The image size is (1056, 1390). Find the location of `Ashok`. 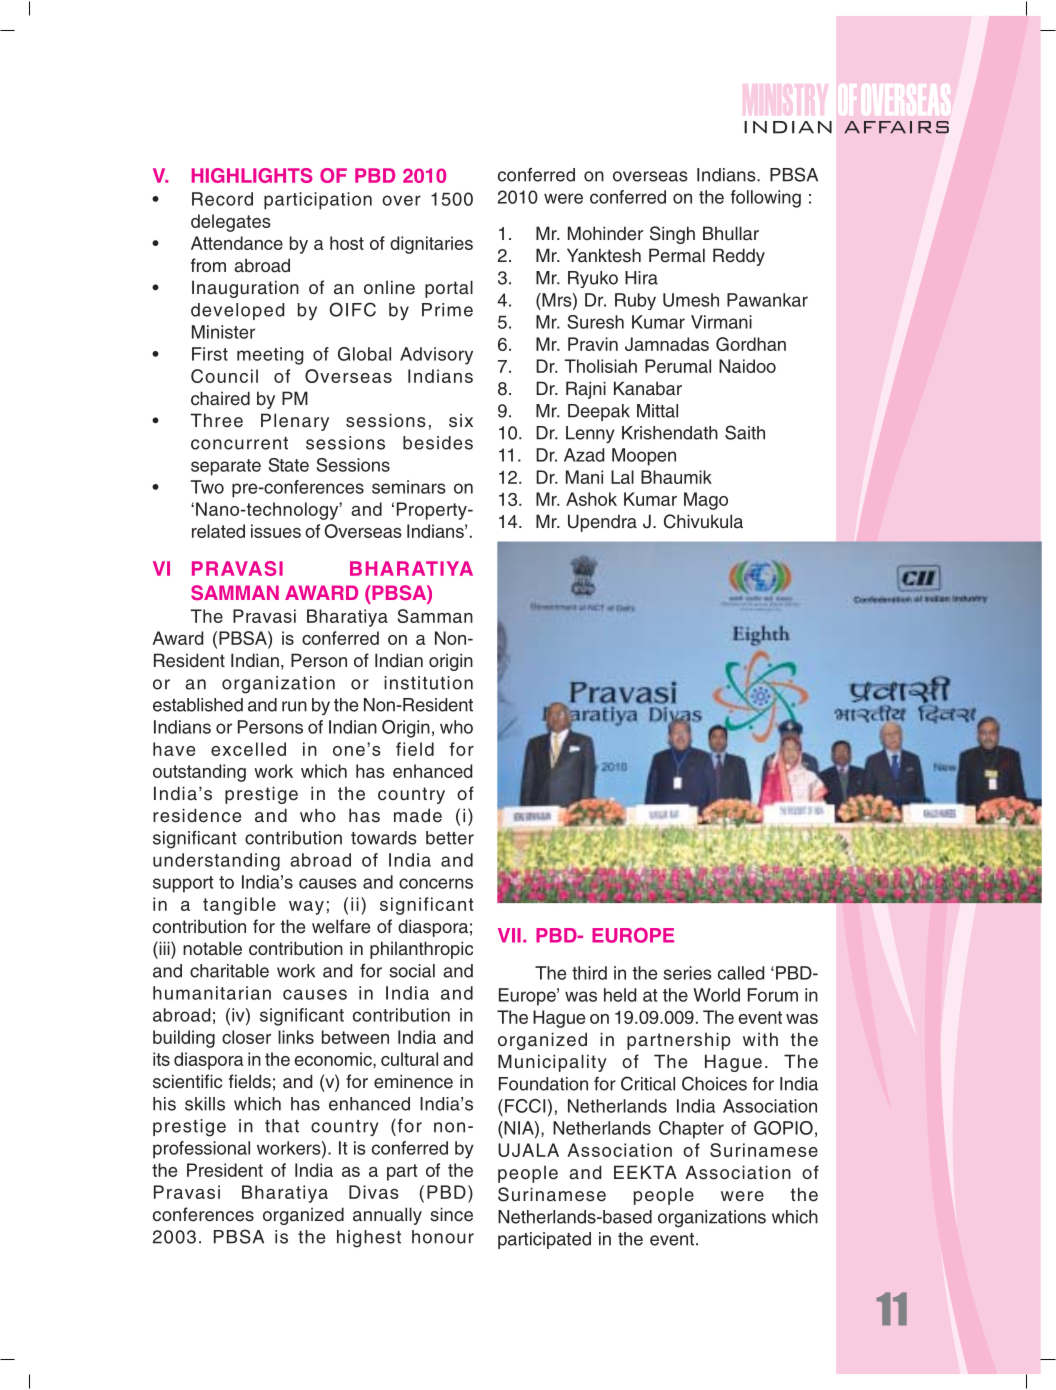

Ashok is located at coordinates (591, 499).
